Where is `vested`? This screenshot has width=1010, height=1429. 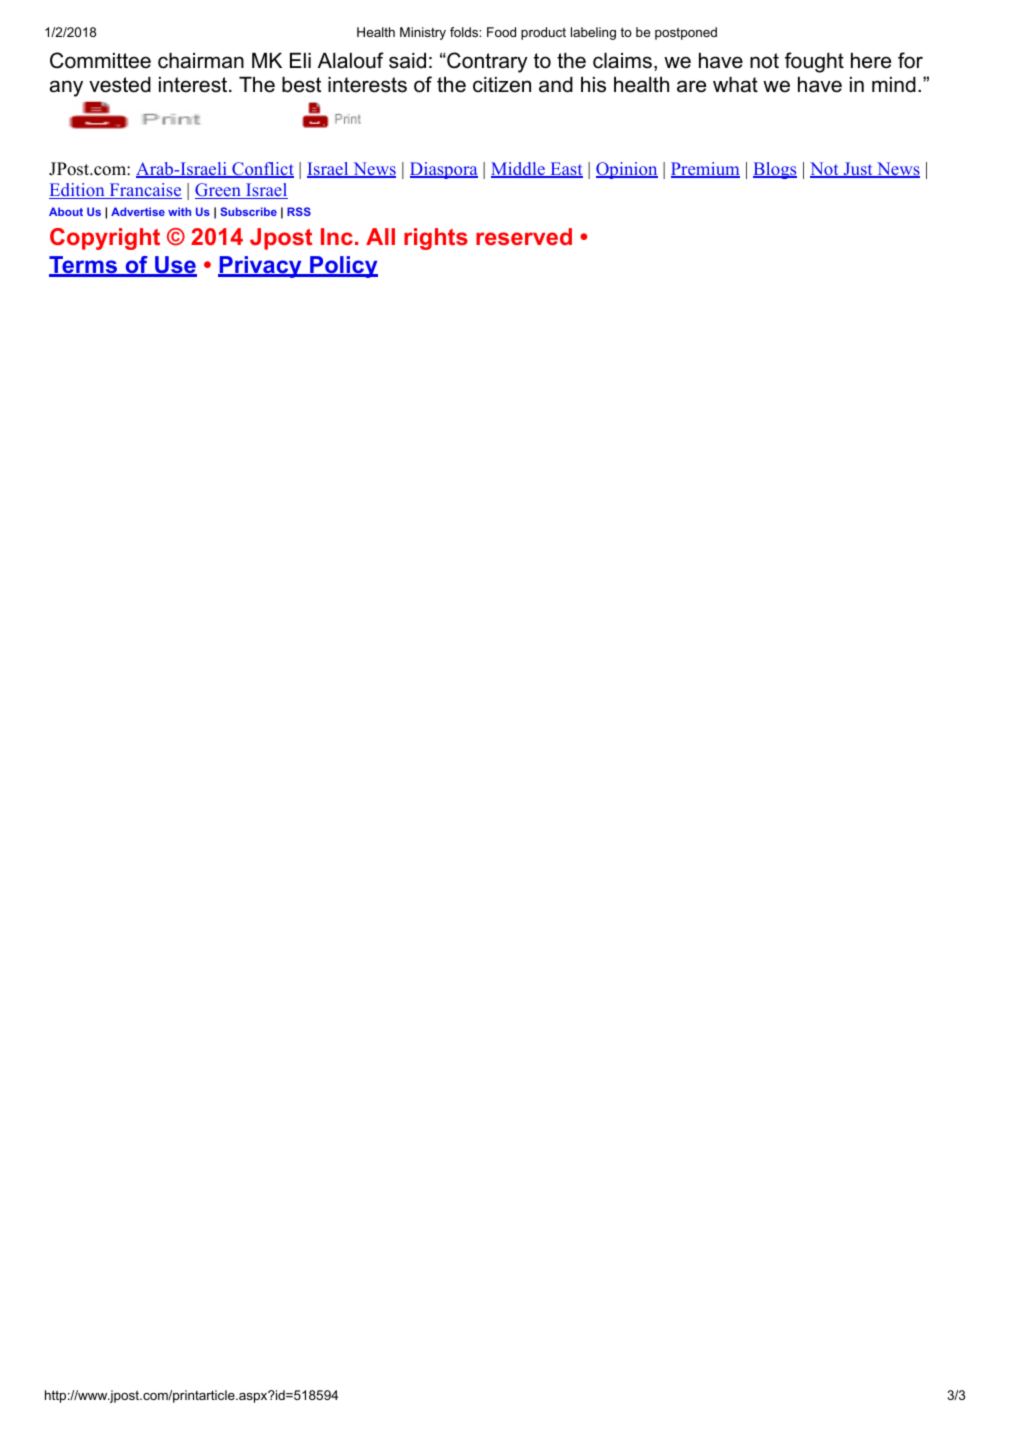
vested is located at coordinates (120, 85).
